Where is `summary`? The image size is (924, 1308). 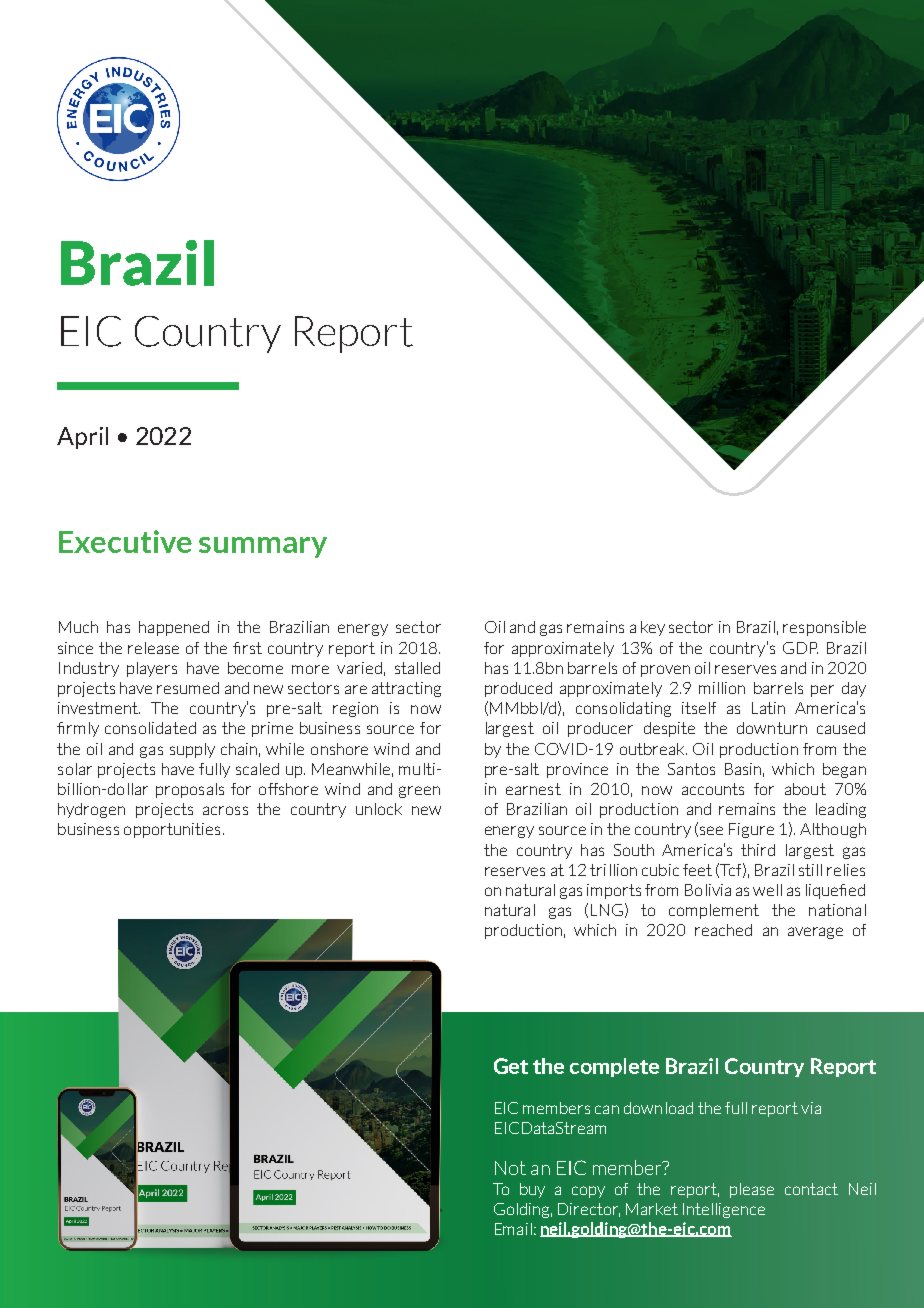 summary is located at coordinates (263, 547).
